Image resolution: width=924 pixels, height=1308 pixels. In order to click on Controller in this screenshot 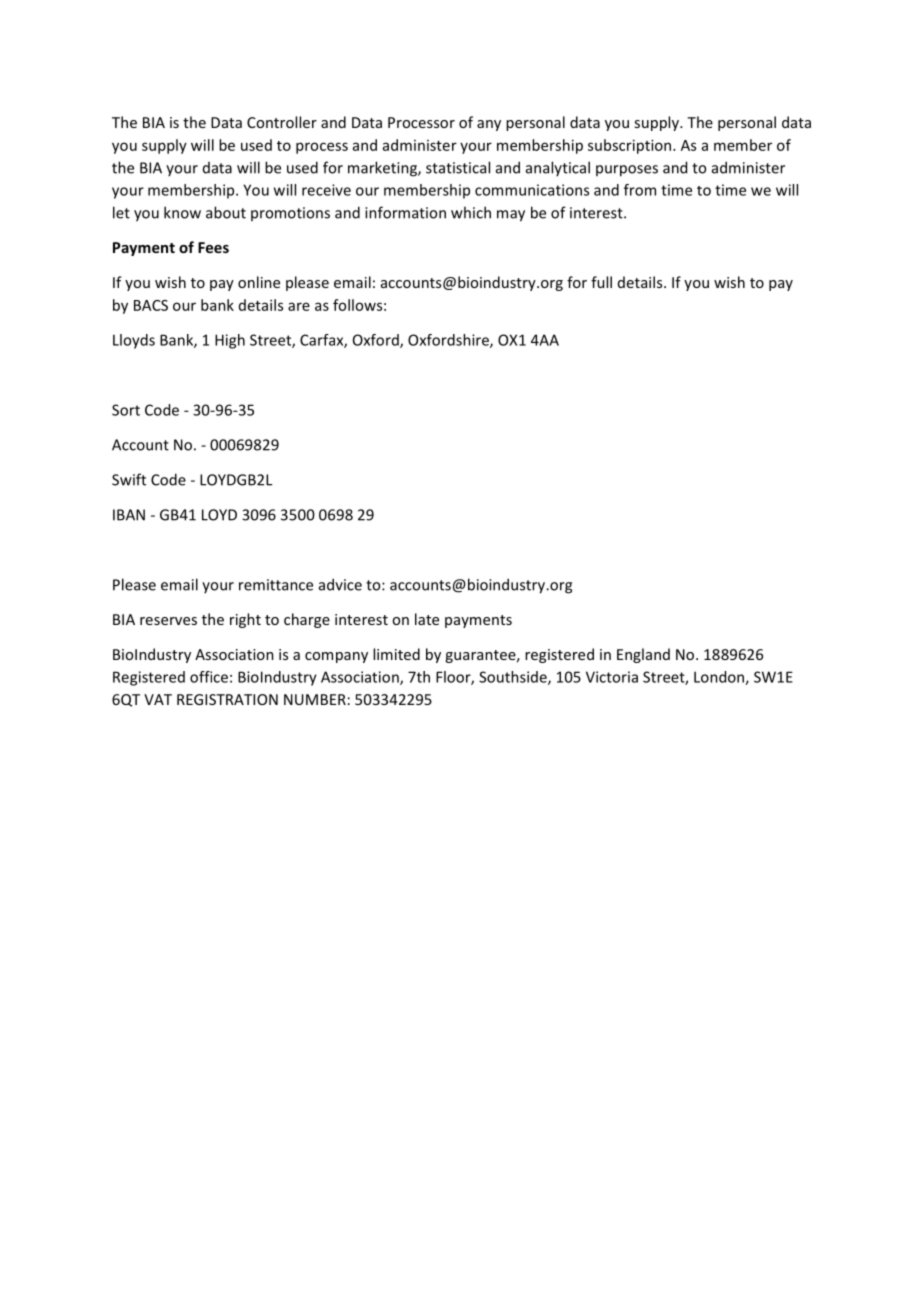, I will do `click(282, 122)`.
